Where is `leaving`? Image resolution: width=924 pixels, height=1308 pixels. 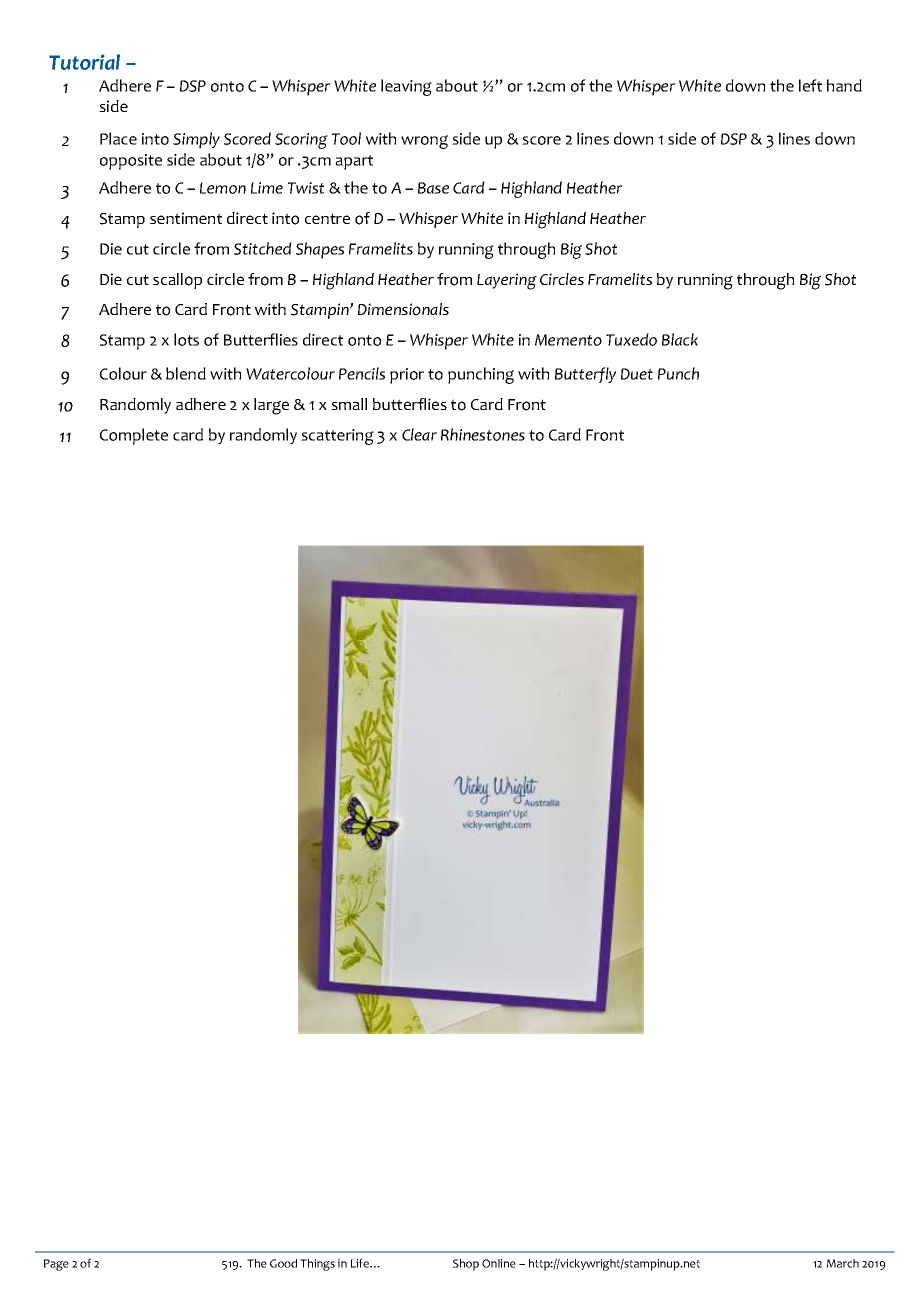 leaving is located at coordinates (406, 87).
